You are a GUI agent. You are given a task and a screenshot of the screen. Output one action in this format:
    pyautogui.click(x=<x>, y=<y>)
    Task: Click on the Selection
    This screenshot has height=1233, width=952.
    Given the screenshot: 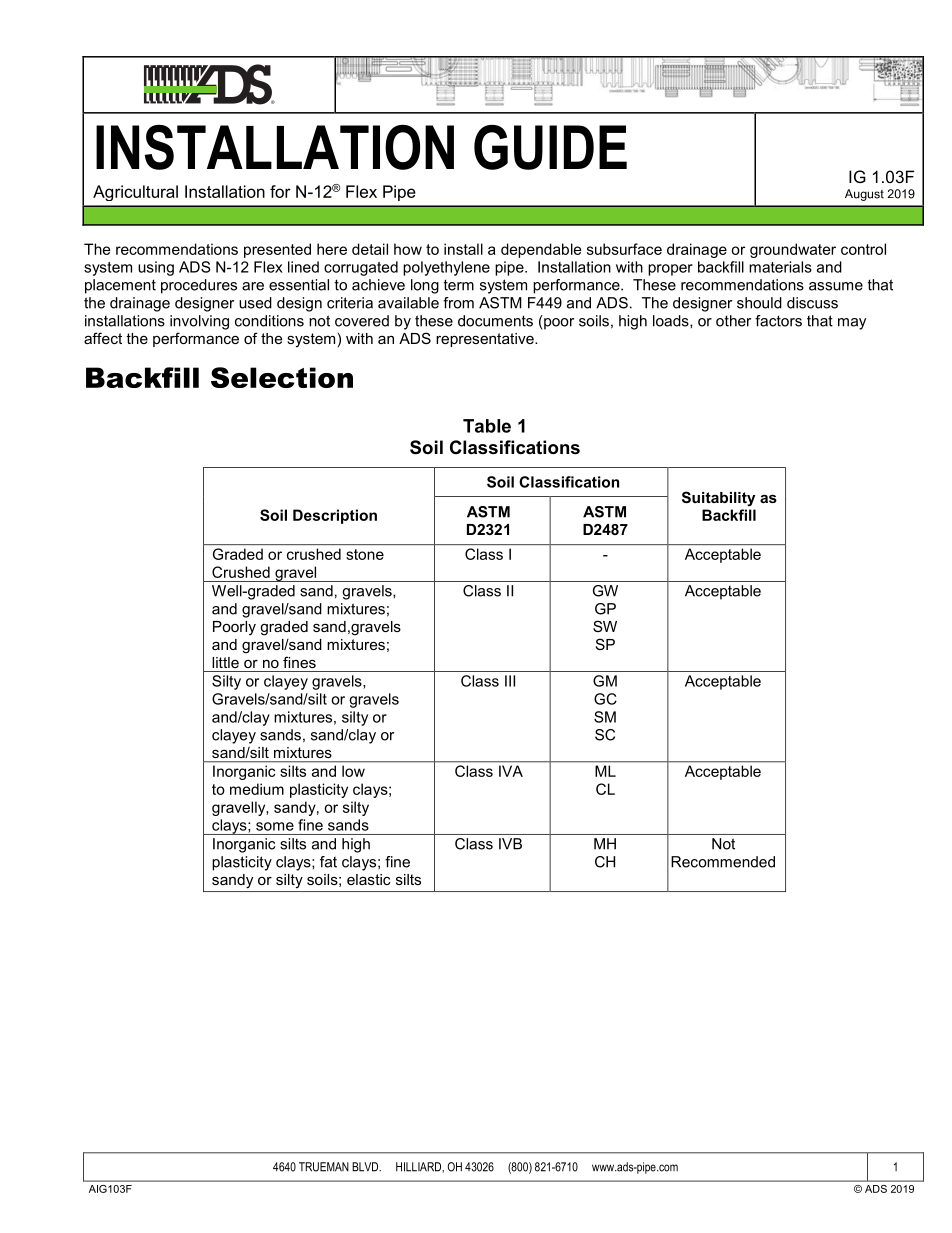 What is the action you would take?
    pyautogui.click(x=282, y=377)
